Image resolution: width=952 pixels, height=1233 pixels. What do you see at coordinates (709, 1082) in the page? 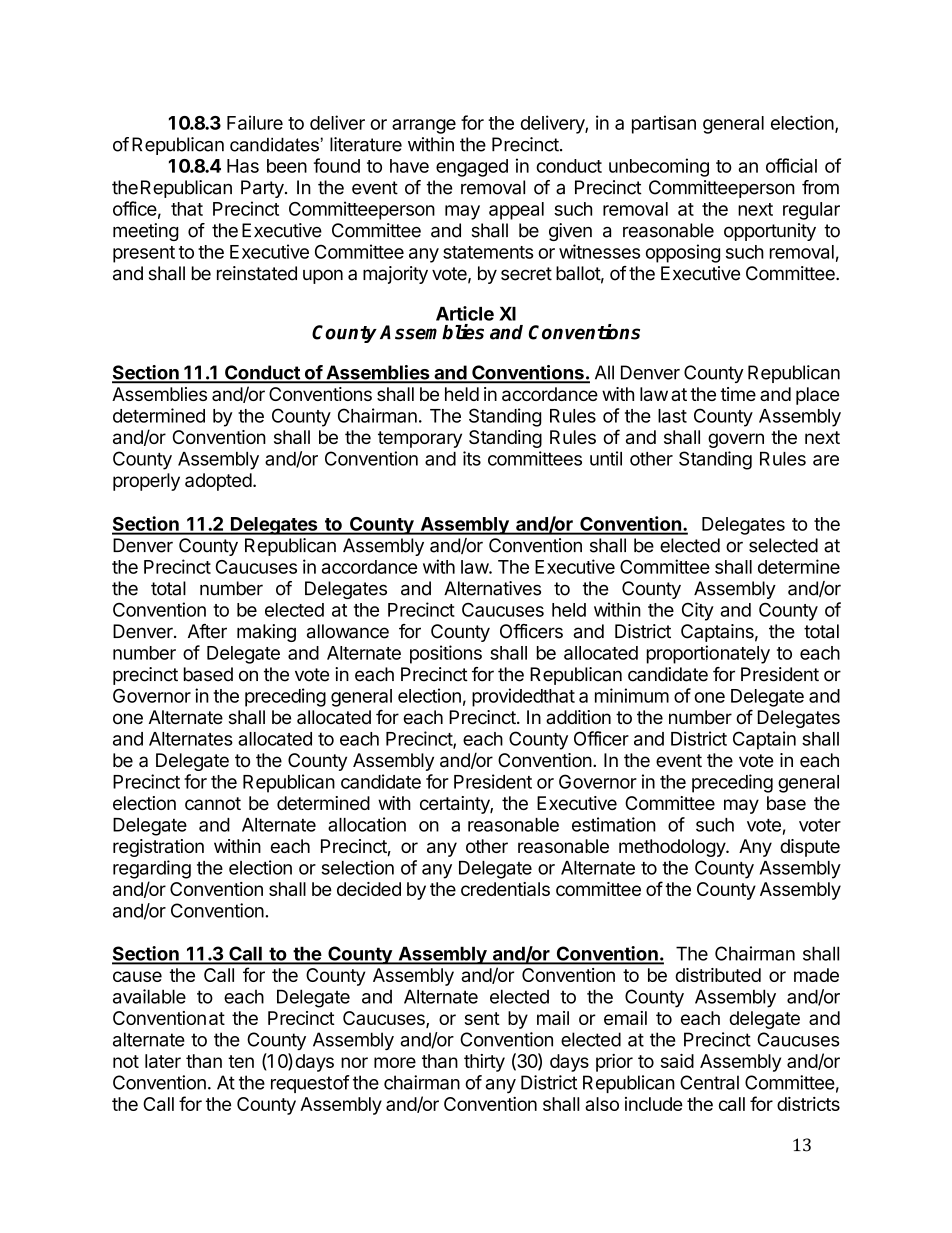
I see `Central` at bounding box center [709, 1082].
